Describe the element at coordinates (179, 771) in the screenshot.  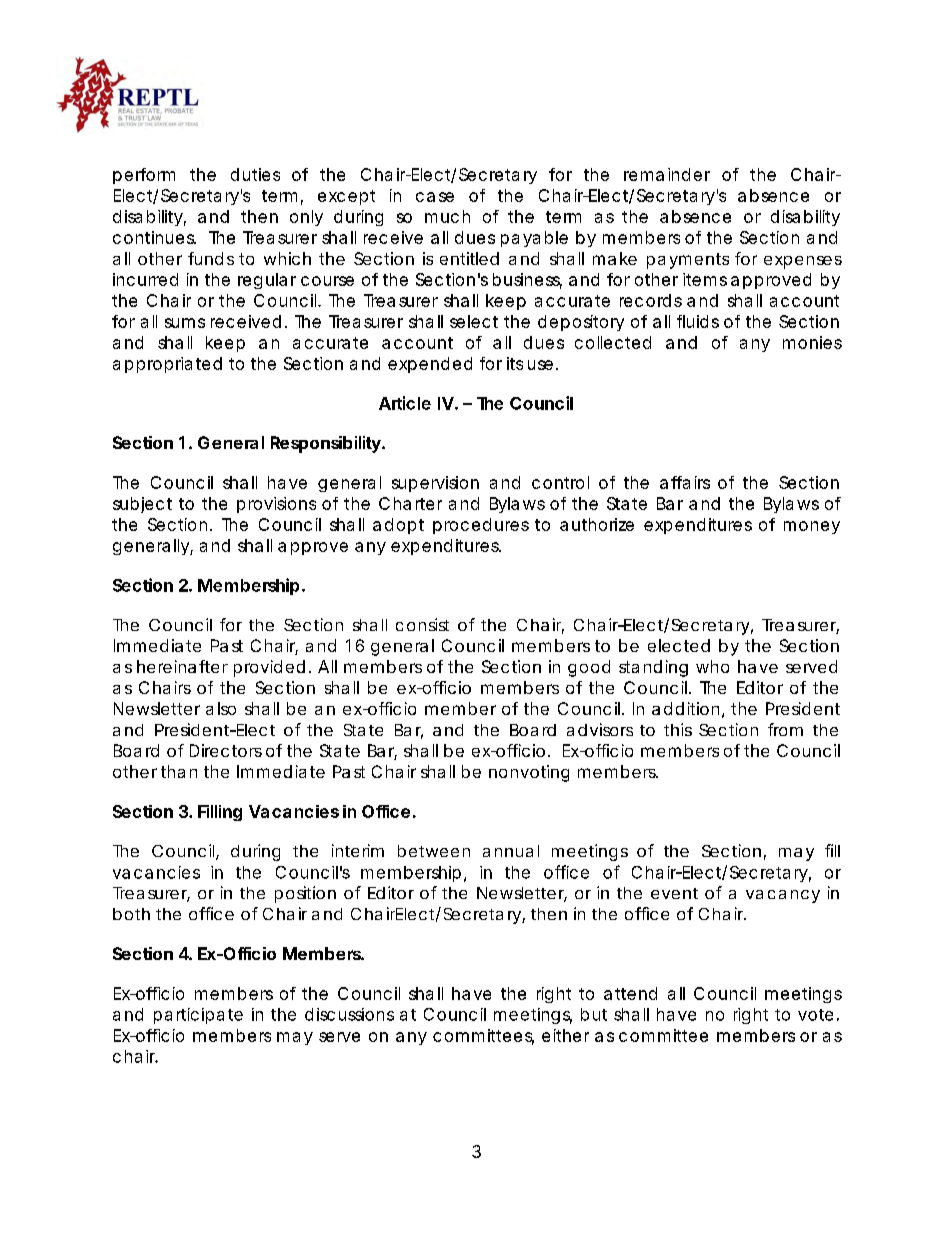
I see `than` at that location.
